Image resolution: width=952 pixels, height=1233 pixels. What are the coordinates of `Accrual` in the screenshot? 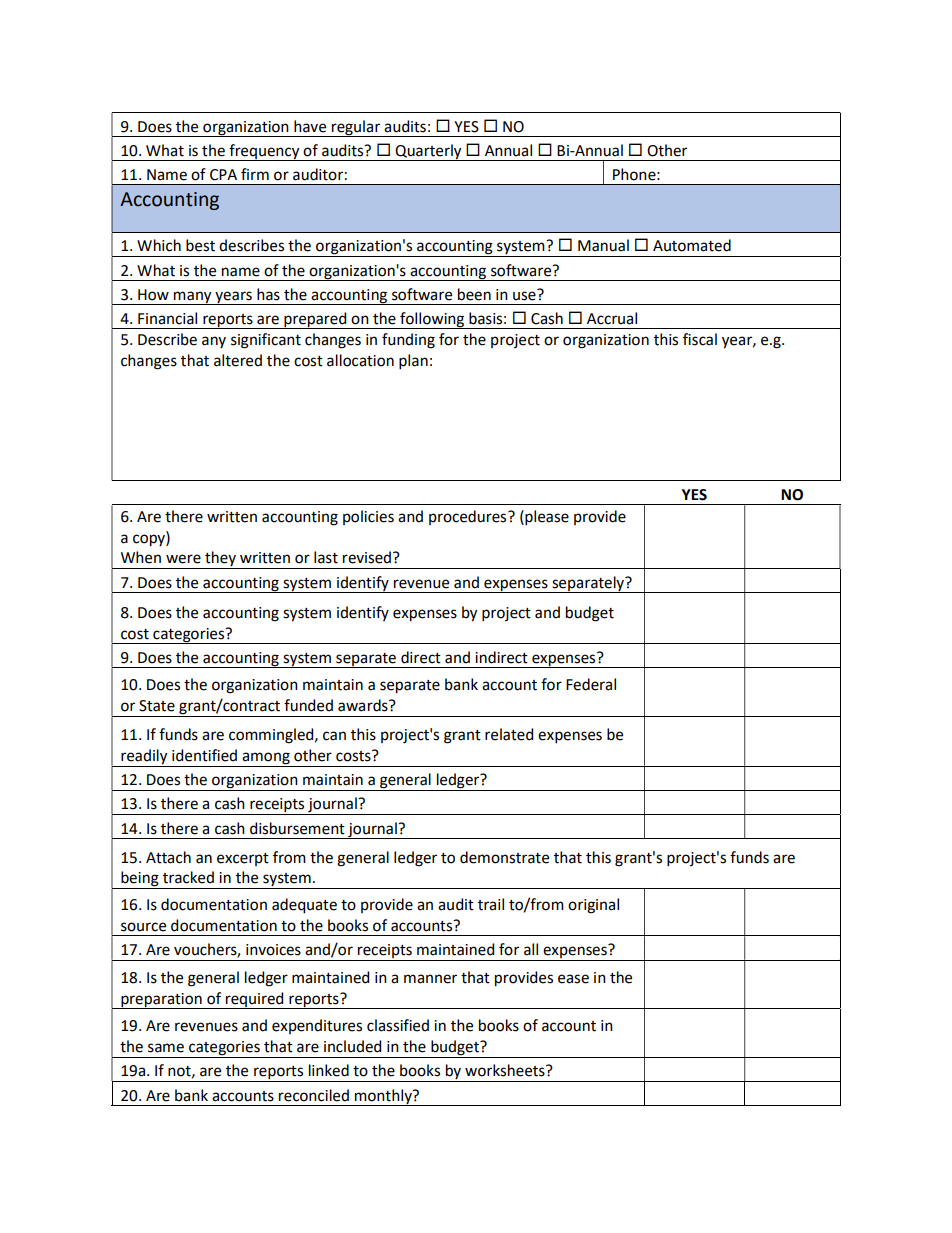 It's located at (612, 318).
